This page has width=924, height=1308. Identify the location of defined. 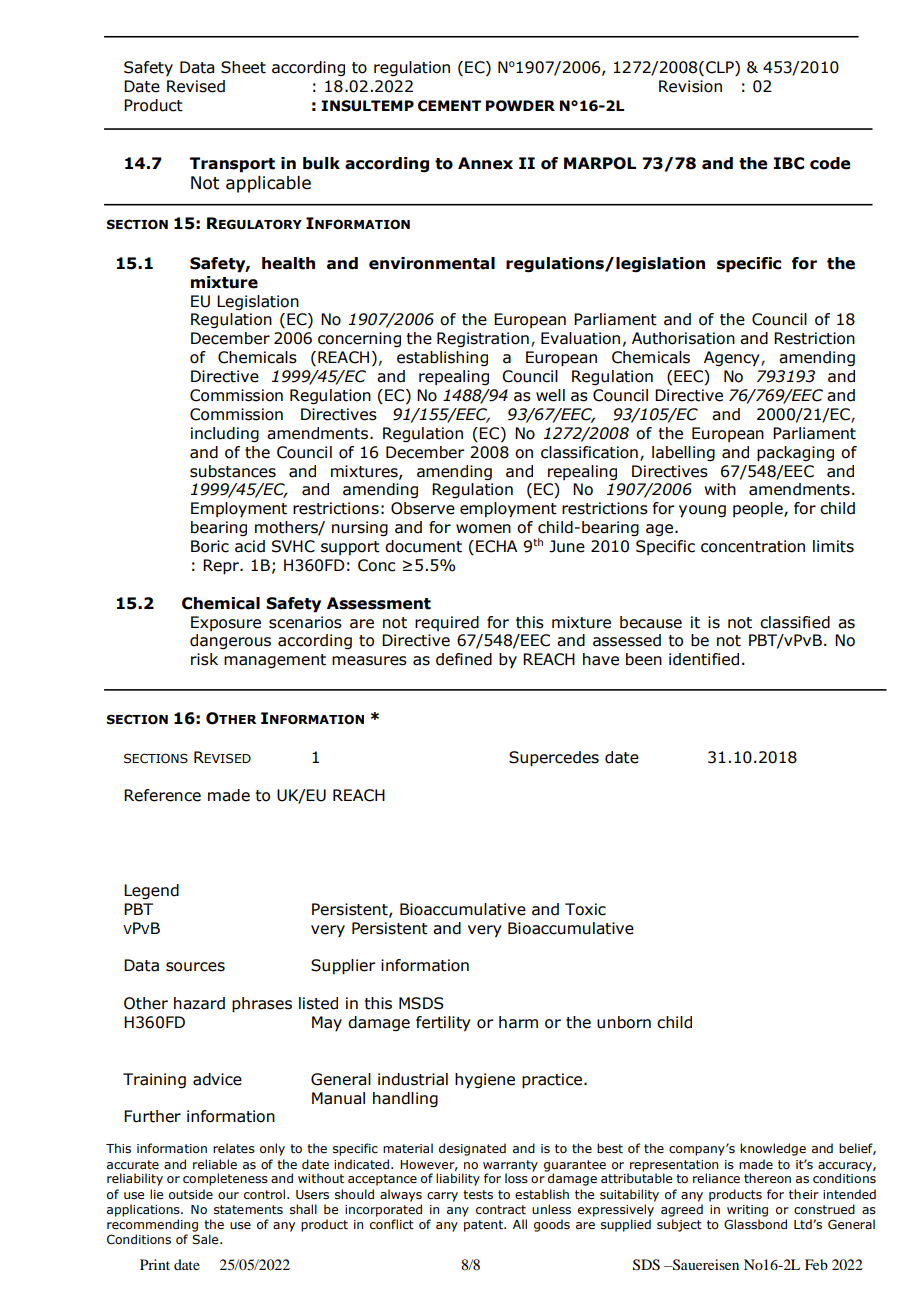
(464, 659).
